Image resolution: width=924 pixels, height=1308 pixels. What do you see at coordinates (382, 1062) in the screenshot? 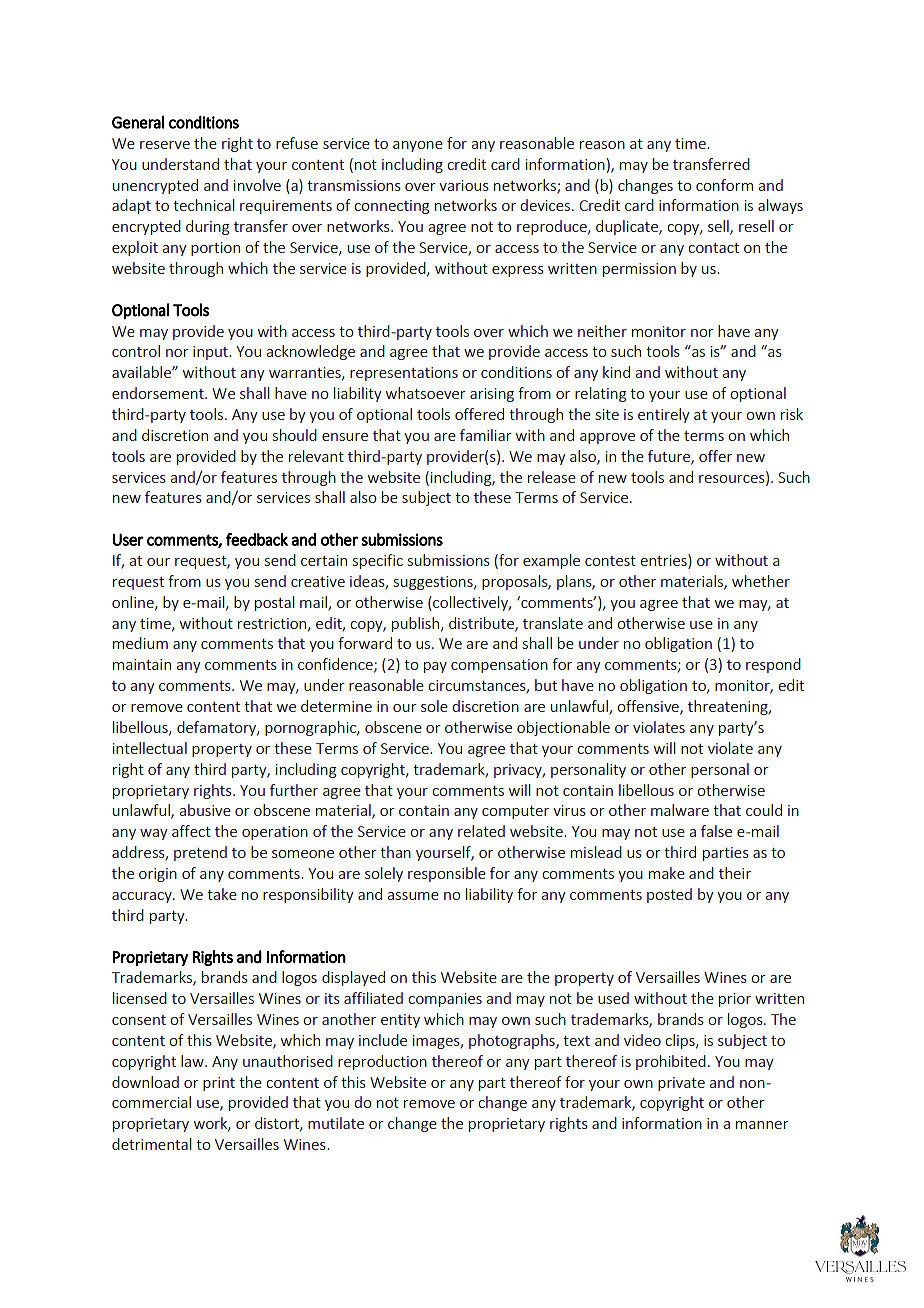
I see `reproduction` at bounding box center [382, 1062].
